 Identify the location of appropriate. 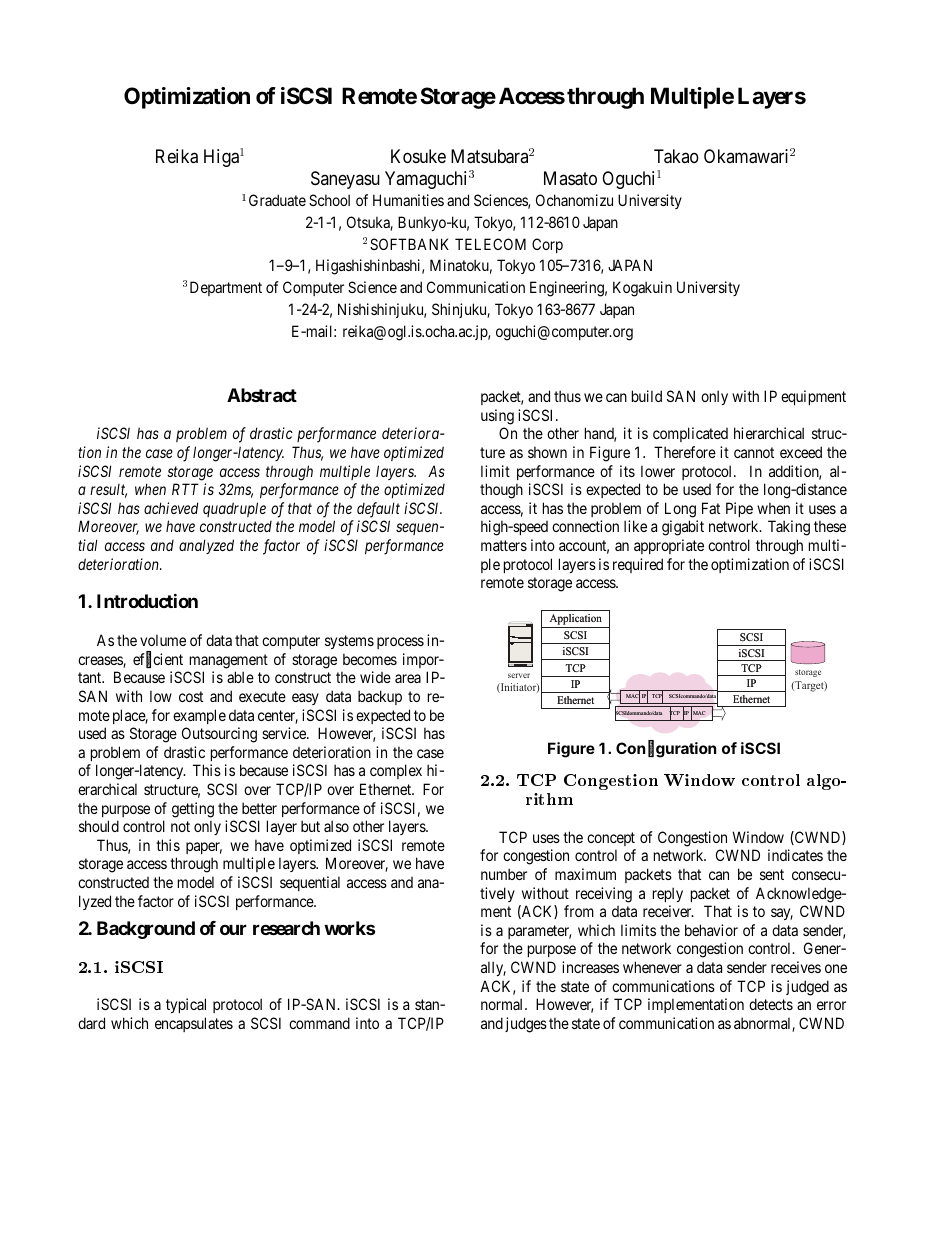
(669, 546).
